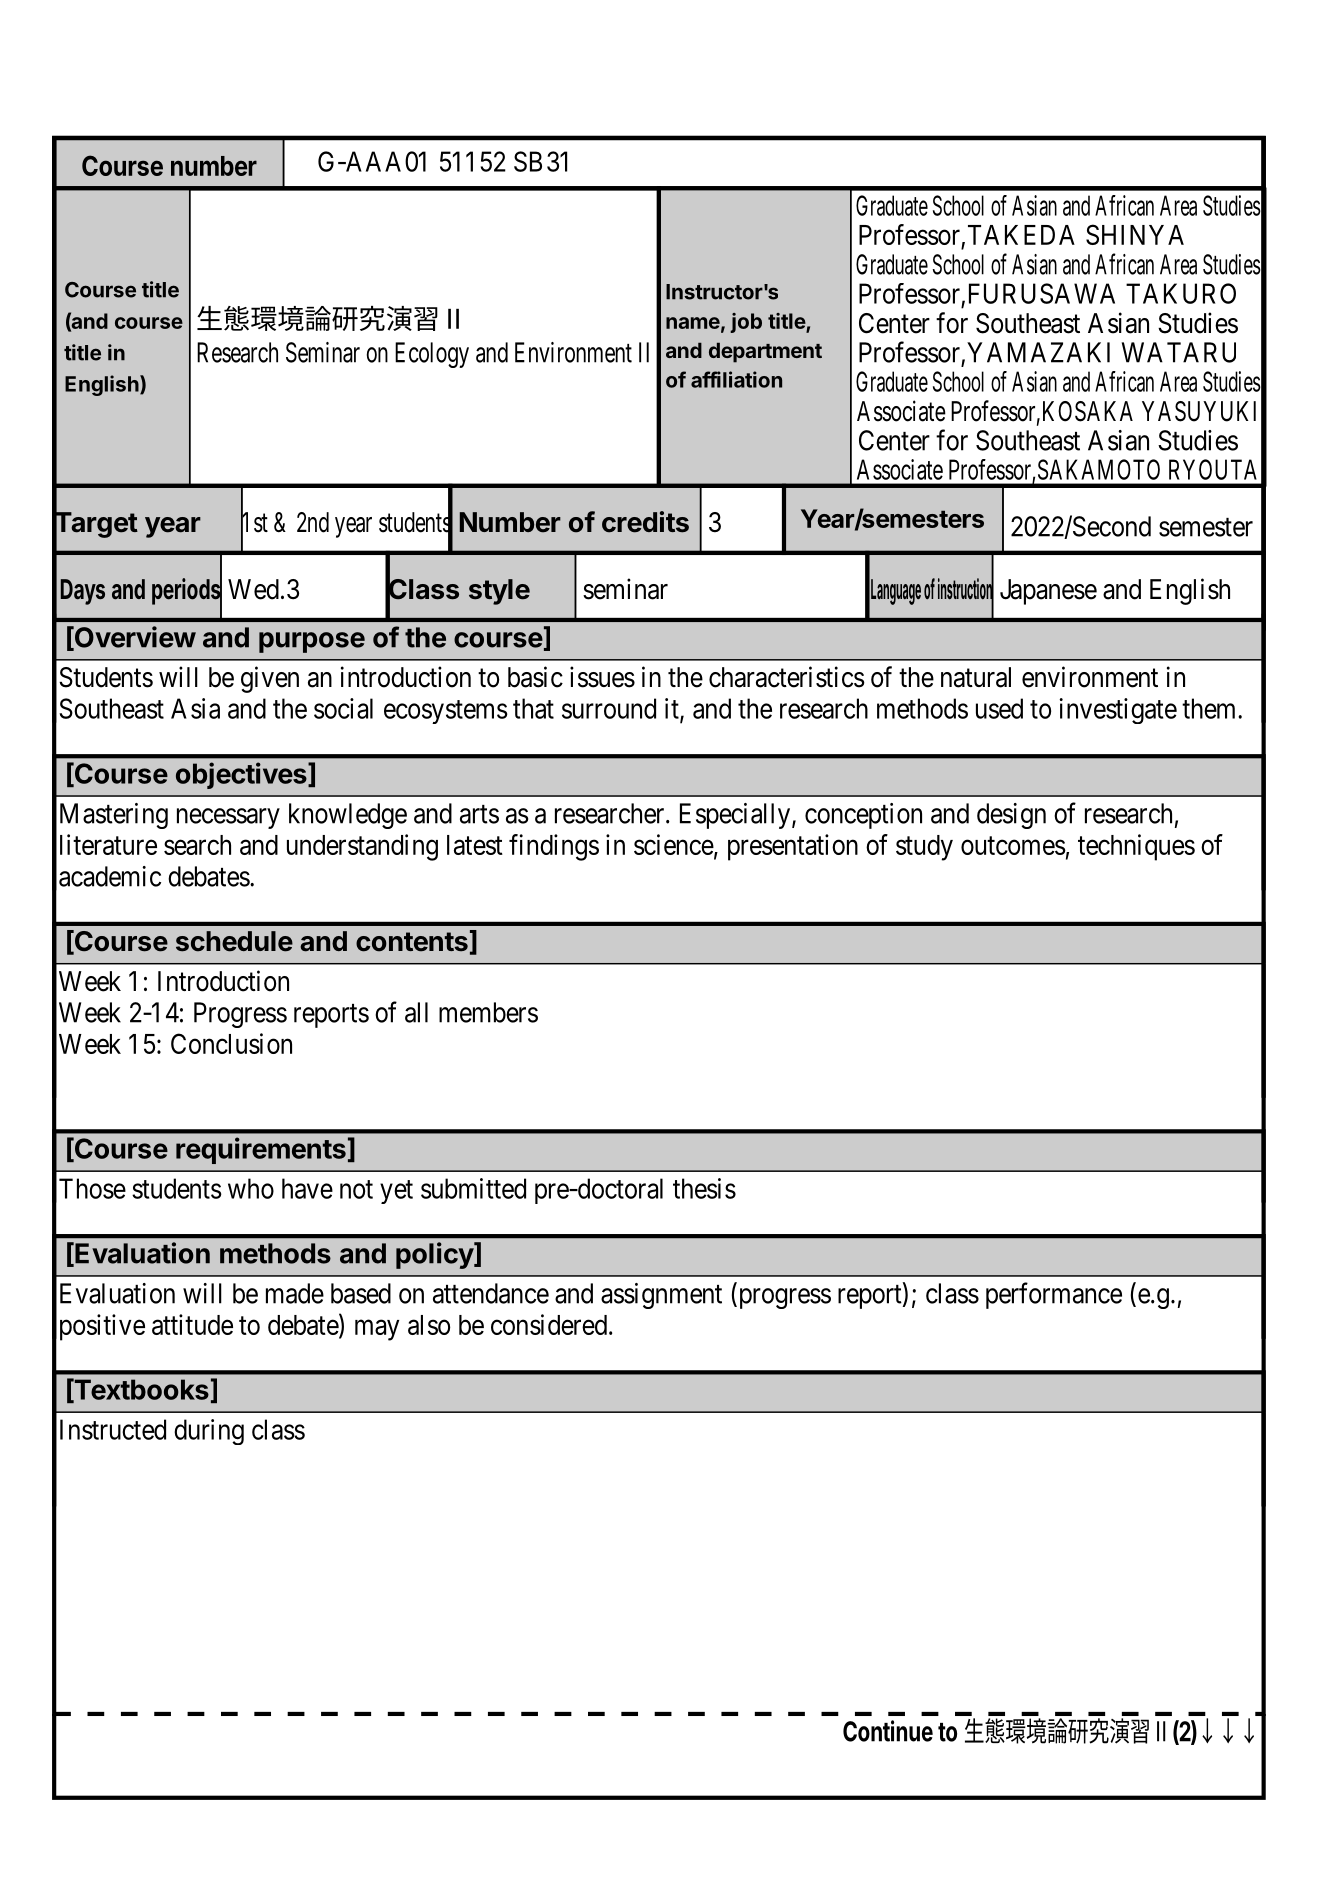 This page has height=1881, width=1329. Describe the element at coordinates (234, 941) in the page. I see `schedule` at that location.
